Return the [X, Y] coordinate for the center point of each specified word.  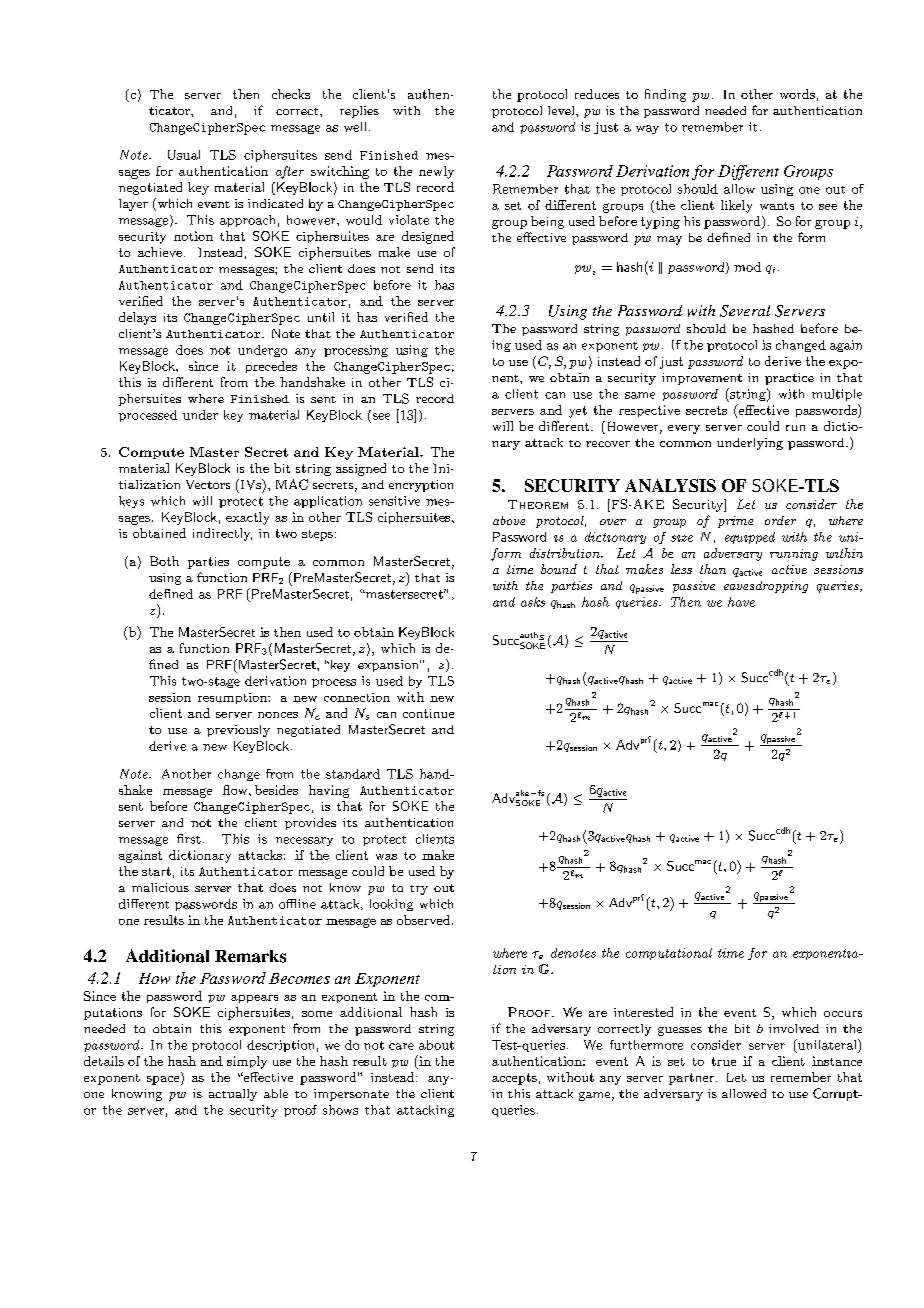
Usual [184, 155]
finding [665, 95]
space [164, 1080]
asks [533, 602]
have [741, 602]
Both [164, 561]
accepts [514, 1079]
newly [436, 172]
